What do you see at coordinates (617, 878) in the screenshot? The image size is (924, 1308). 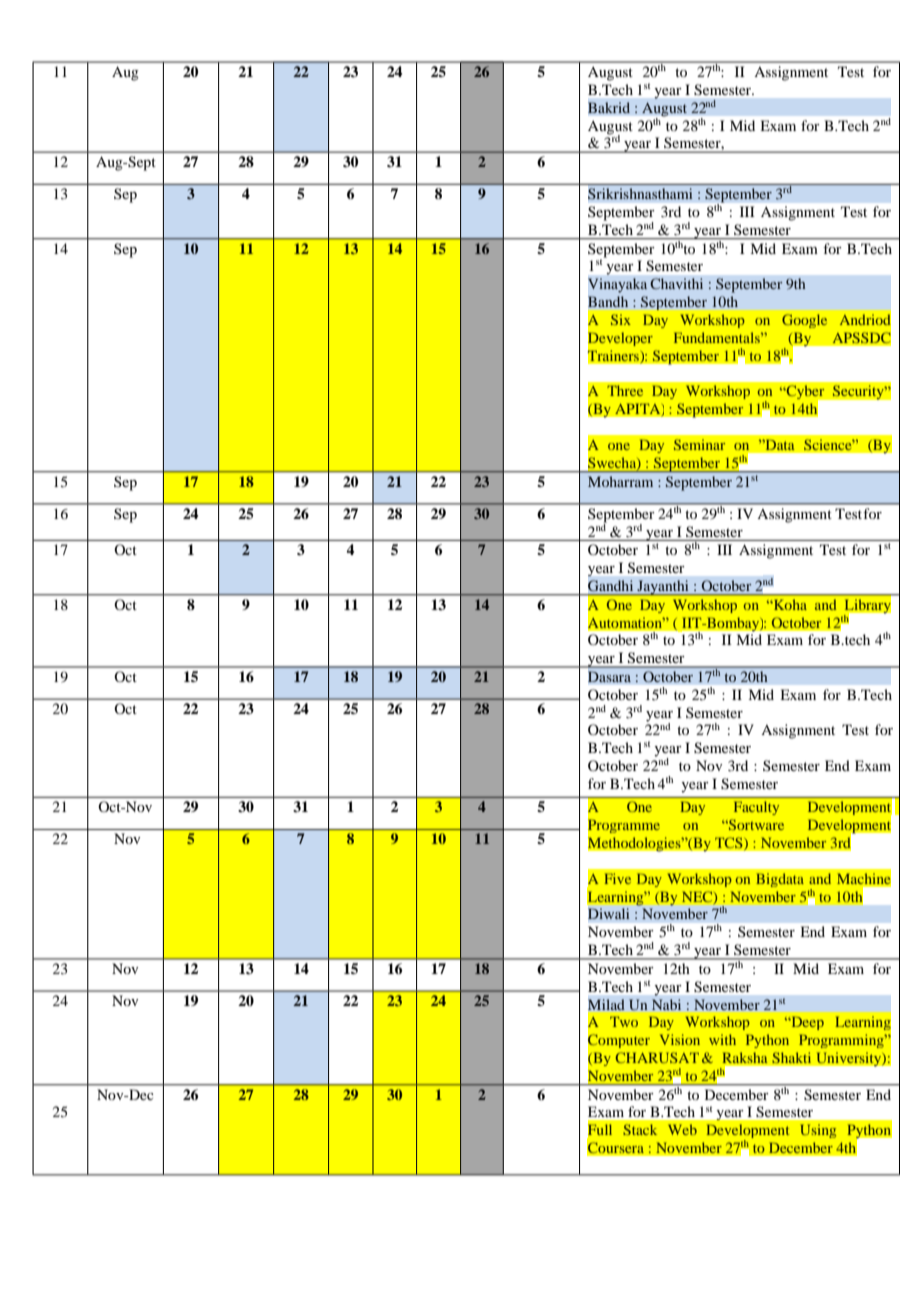 I see `Five` at bounding box center [617, 878].
